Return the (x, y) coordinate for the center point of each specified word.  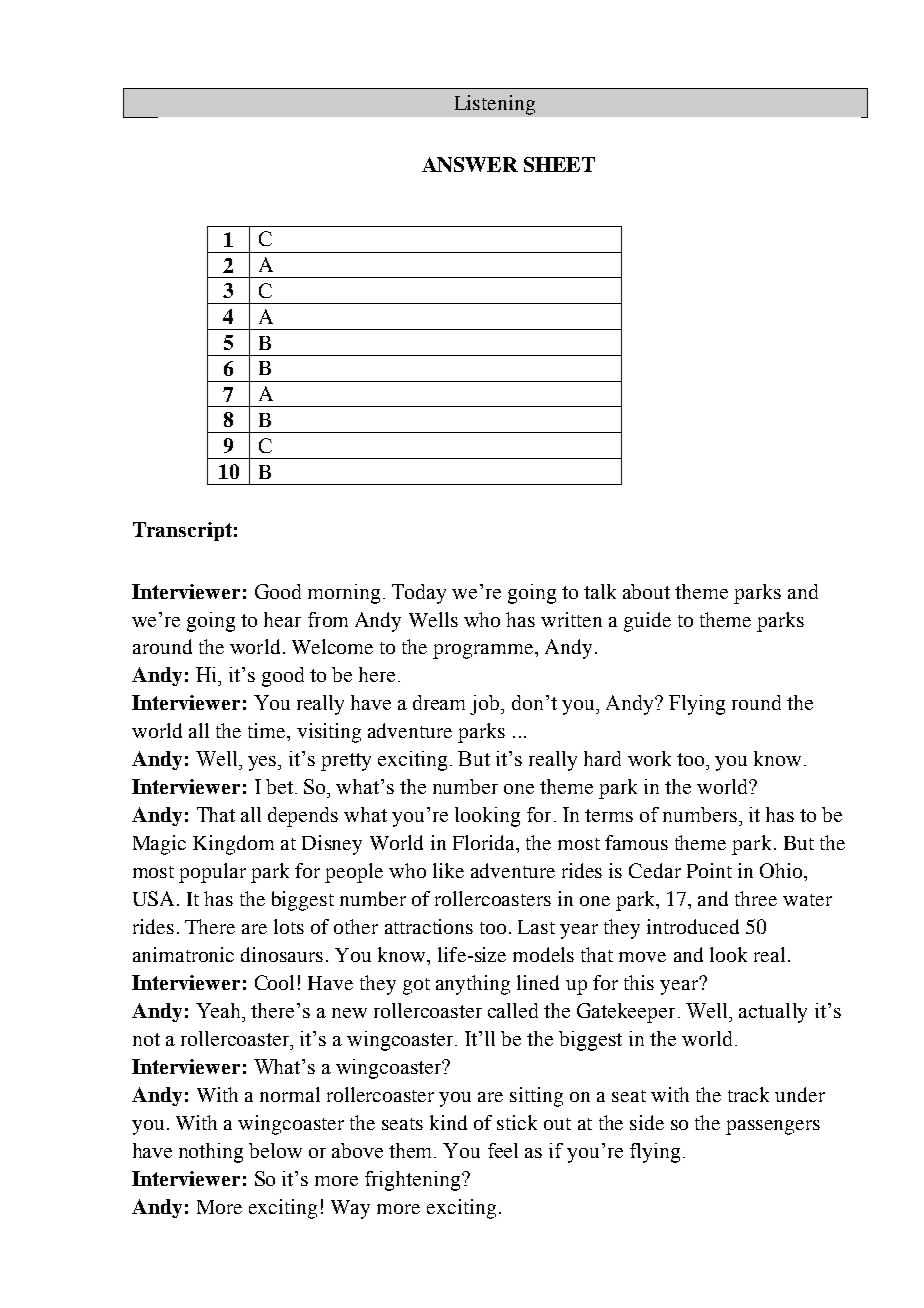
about (646, 591)
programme (484, 651)
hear (282, 619)
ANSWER (470, 164)
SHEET (559, 164)
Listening (495, 105)
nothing (211, 1153)
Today (419, 594)
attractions (429, 926)
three (756, 898)
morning (344, 594)
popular (212, 873)
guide (647, 622)
